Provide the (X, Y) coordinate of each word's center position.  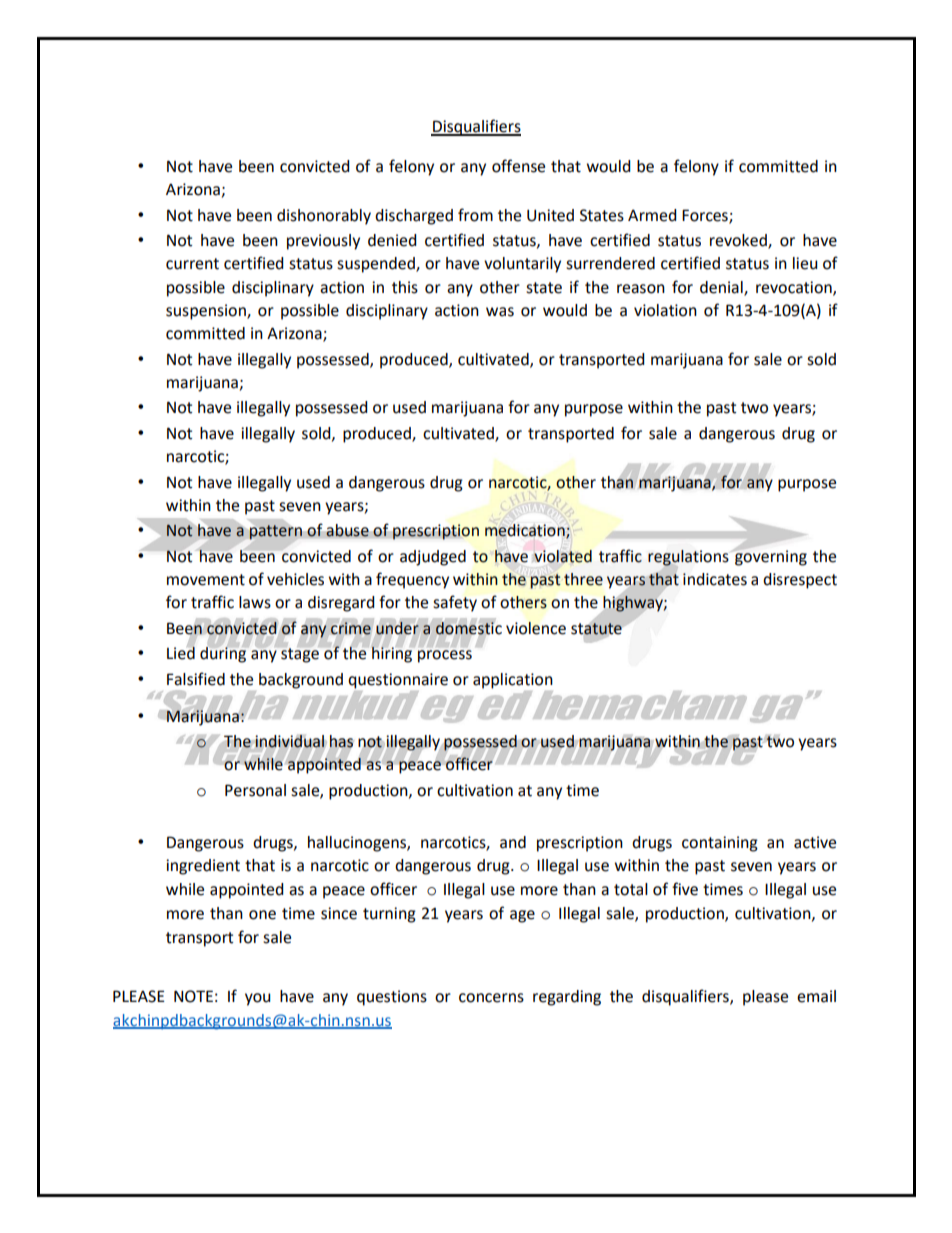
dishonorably (324, 217)
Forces (706, 216)
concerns (491, 998)
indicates (715, 579)
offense (518, 166)
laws (255, 602)
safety (455, 603)
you (258, 999)
